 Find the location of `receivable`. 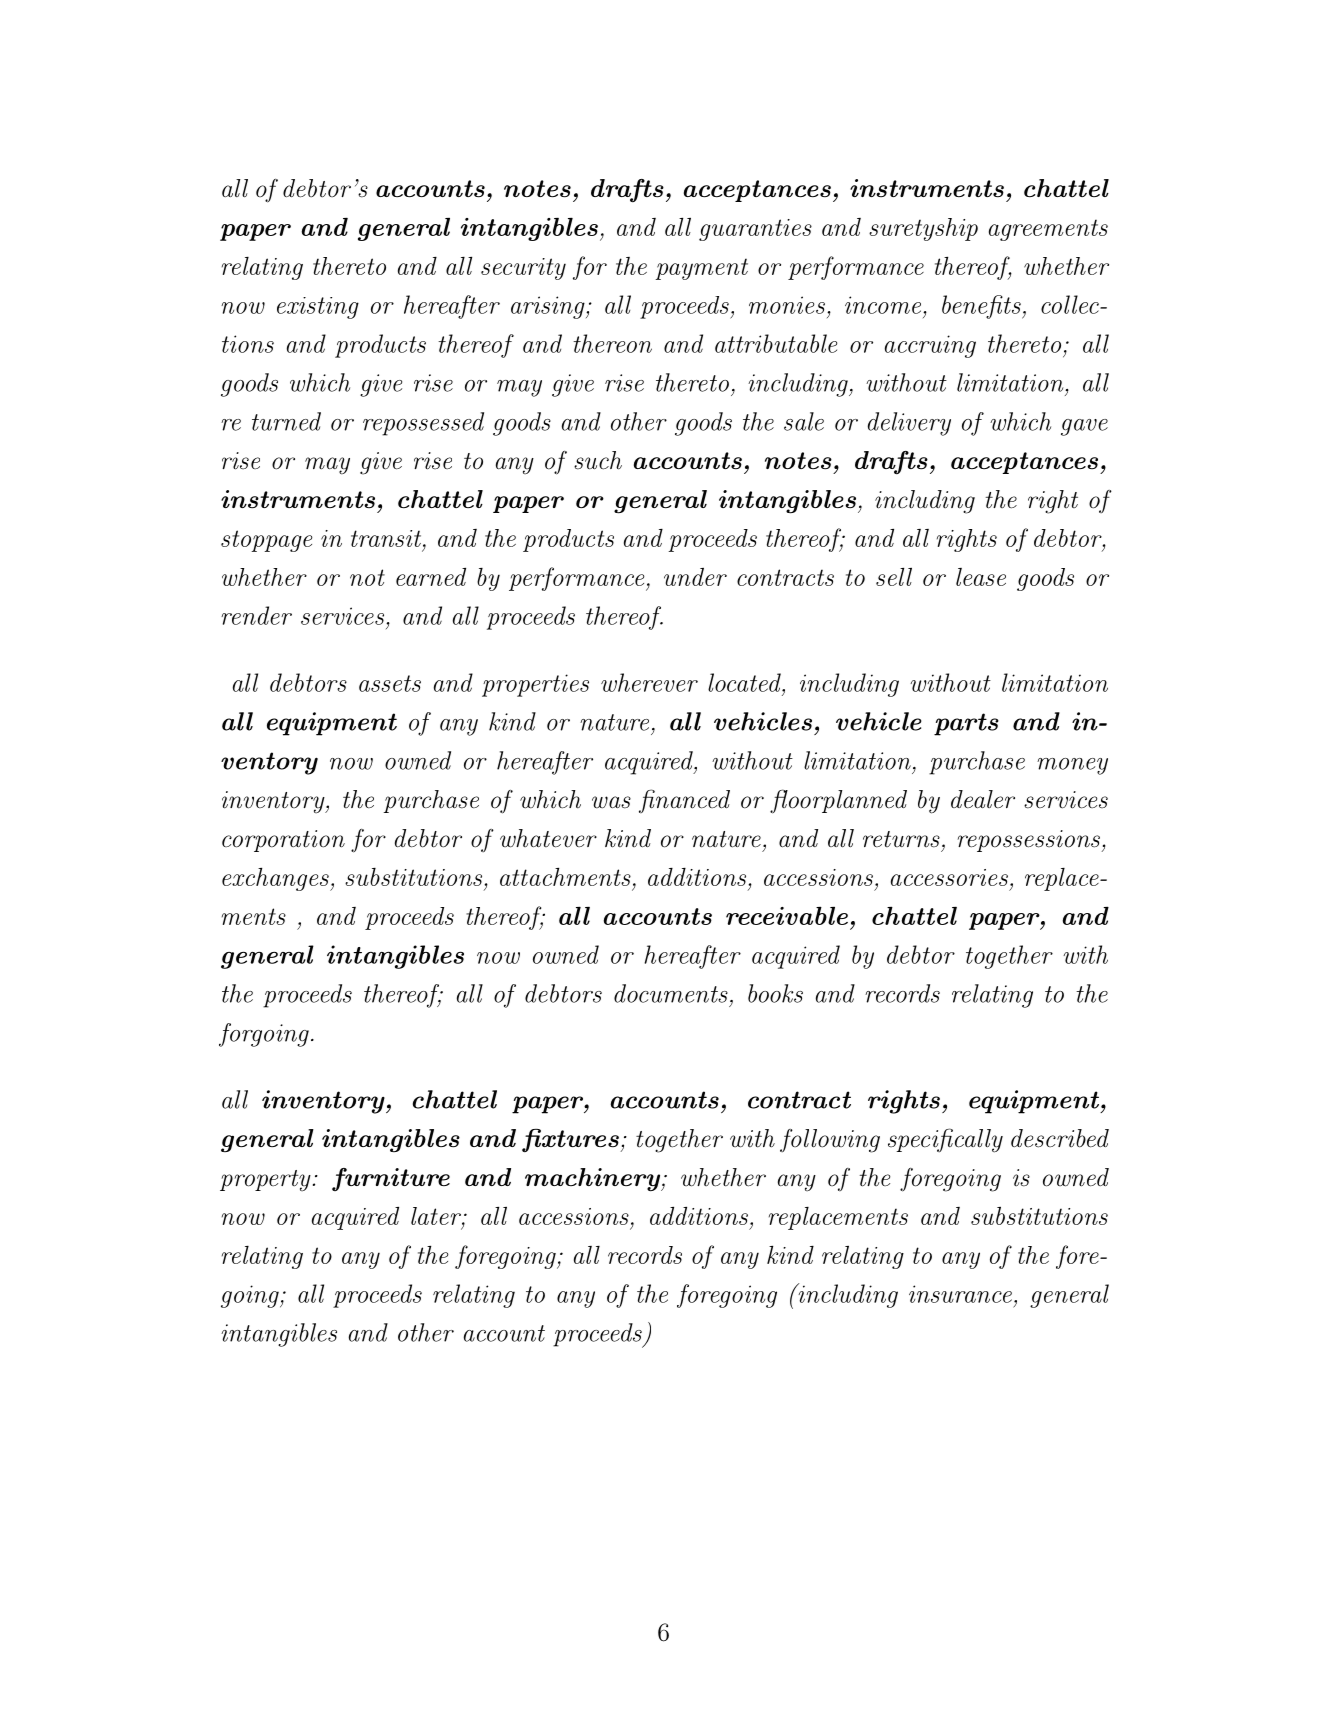

receivable is located at coordinates (787, 915).
